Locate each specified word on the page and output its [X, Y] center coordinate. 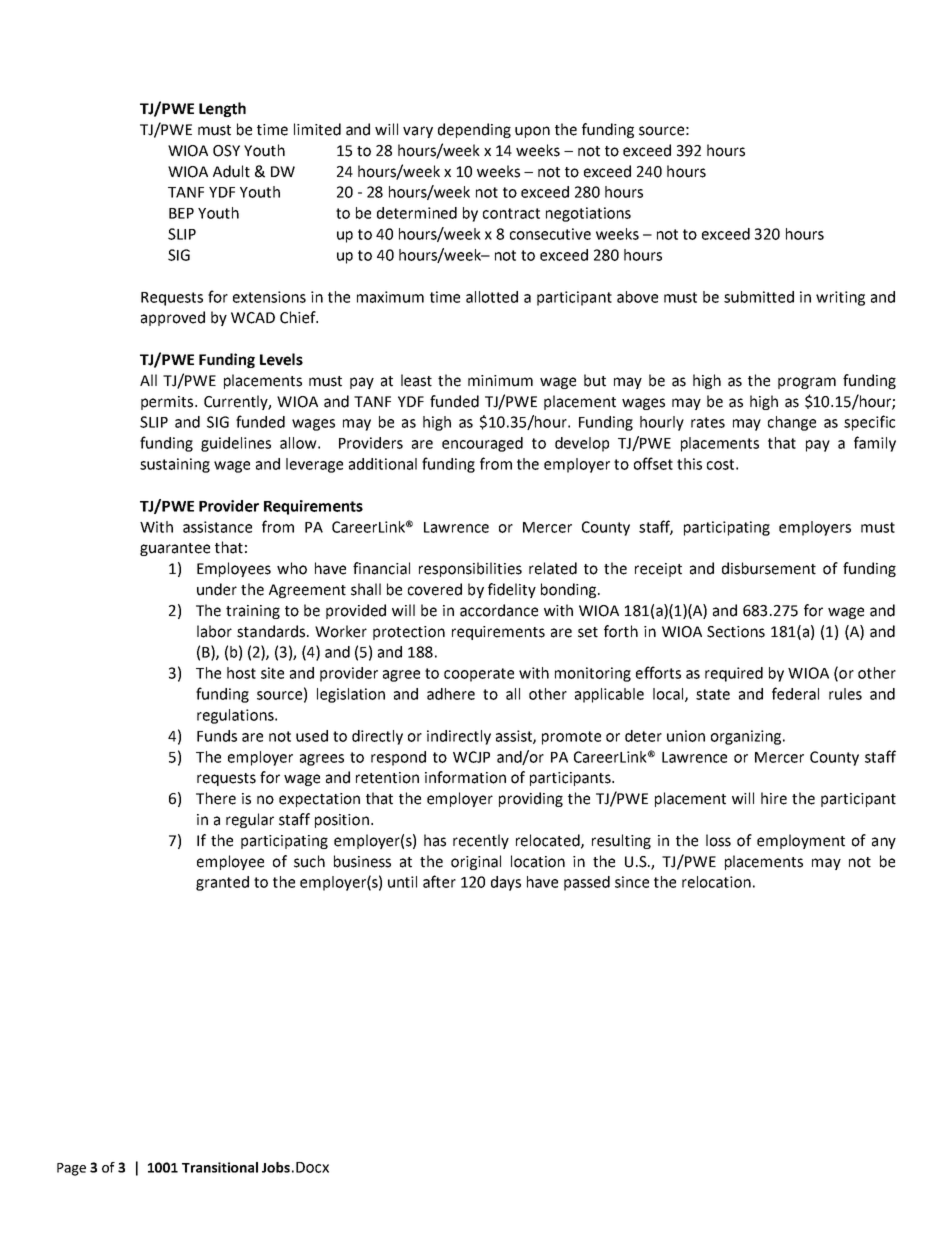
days [506, 883]
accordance [499, 610]
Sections [736, 632]
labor [214, 631]
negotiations [588, 214]
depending [474, 130]
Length [222, 109]
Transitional [220, 1167]
